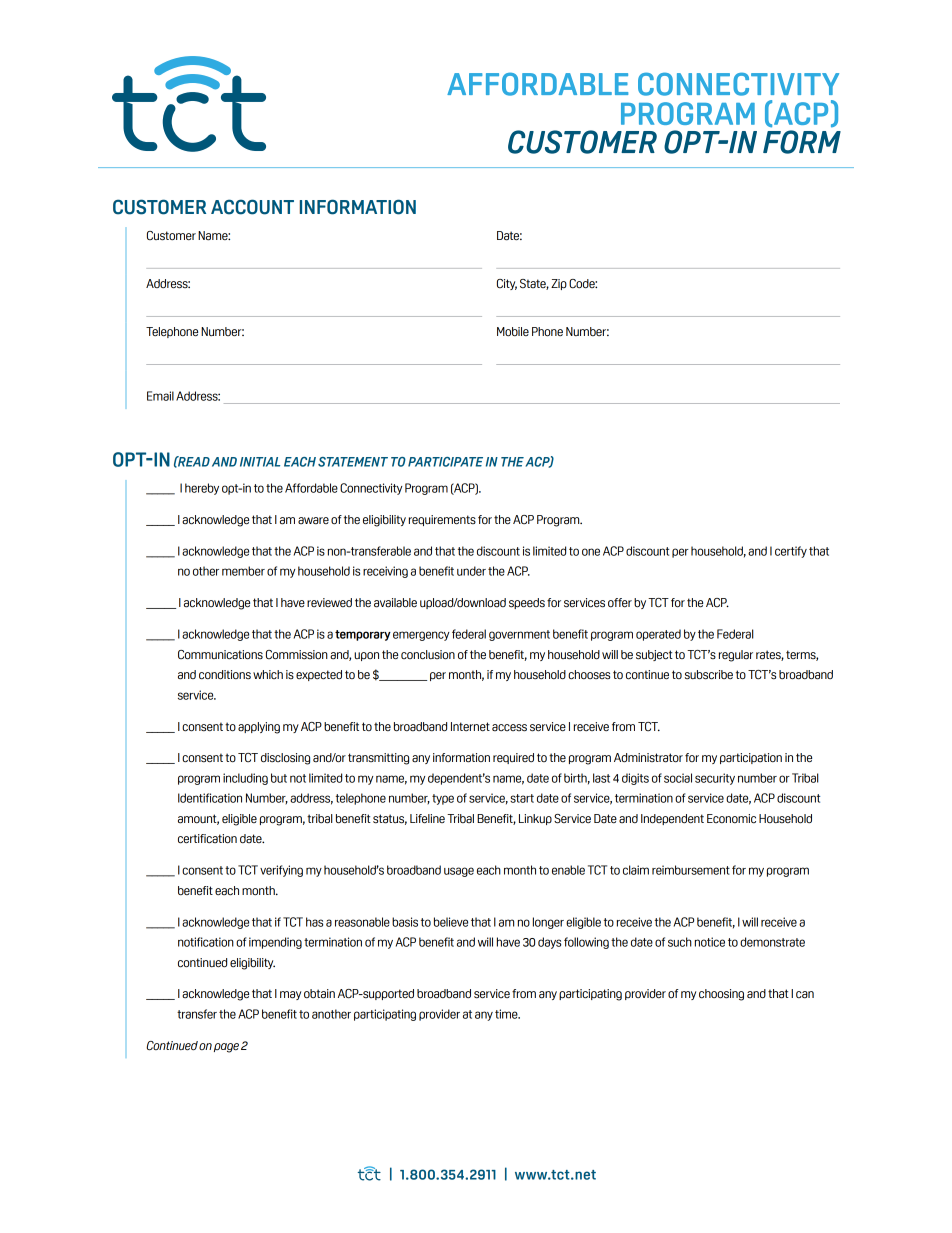 The width and height of the page is (952, 1233). I want to click on ACCOUNT, so click(252, 207).
